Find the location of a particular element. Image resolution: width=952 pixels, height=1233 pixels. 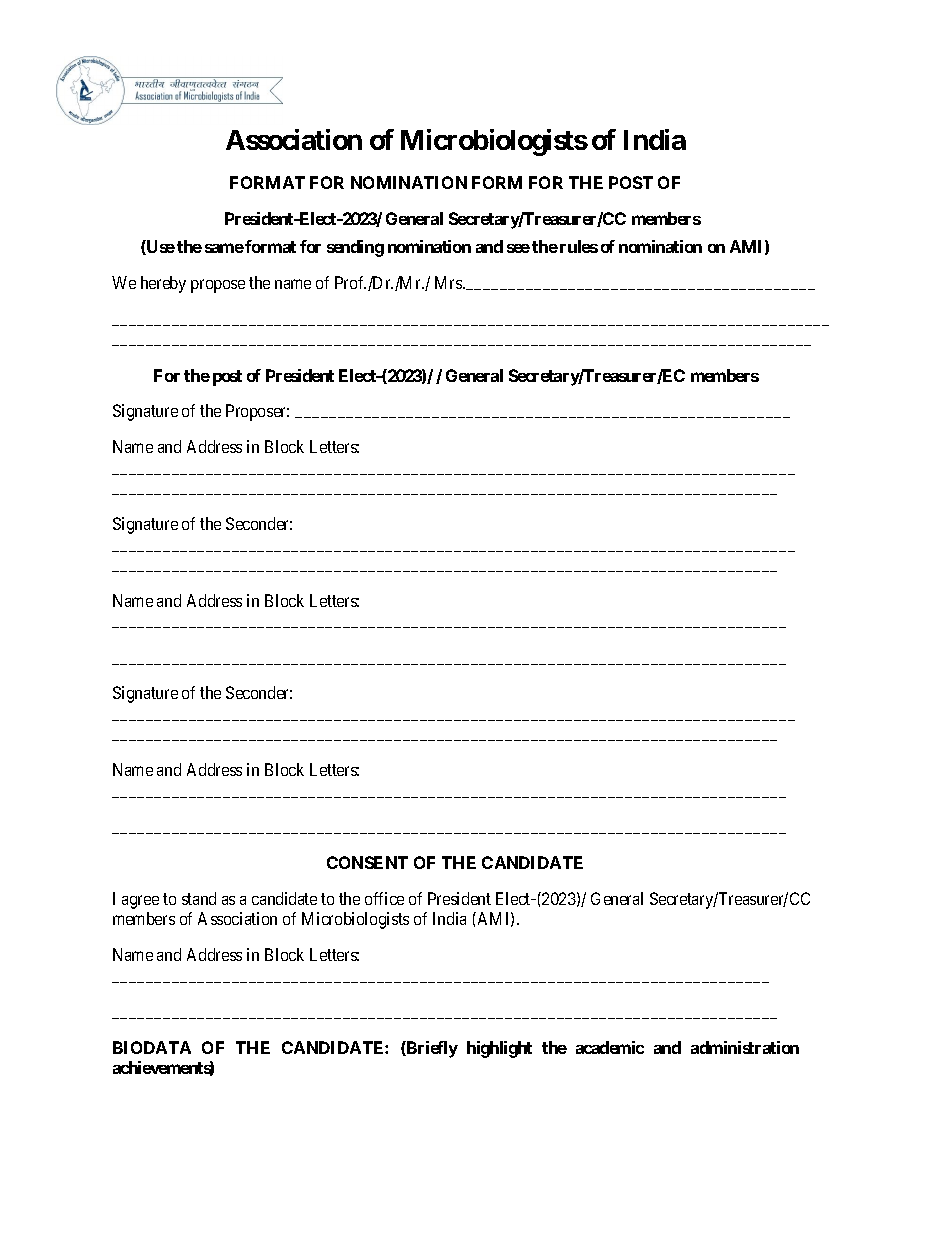

hereby is located at coordinates (163, 284).
